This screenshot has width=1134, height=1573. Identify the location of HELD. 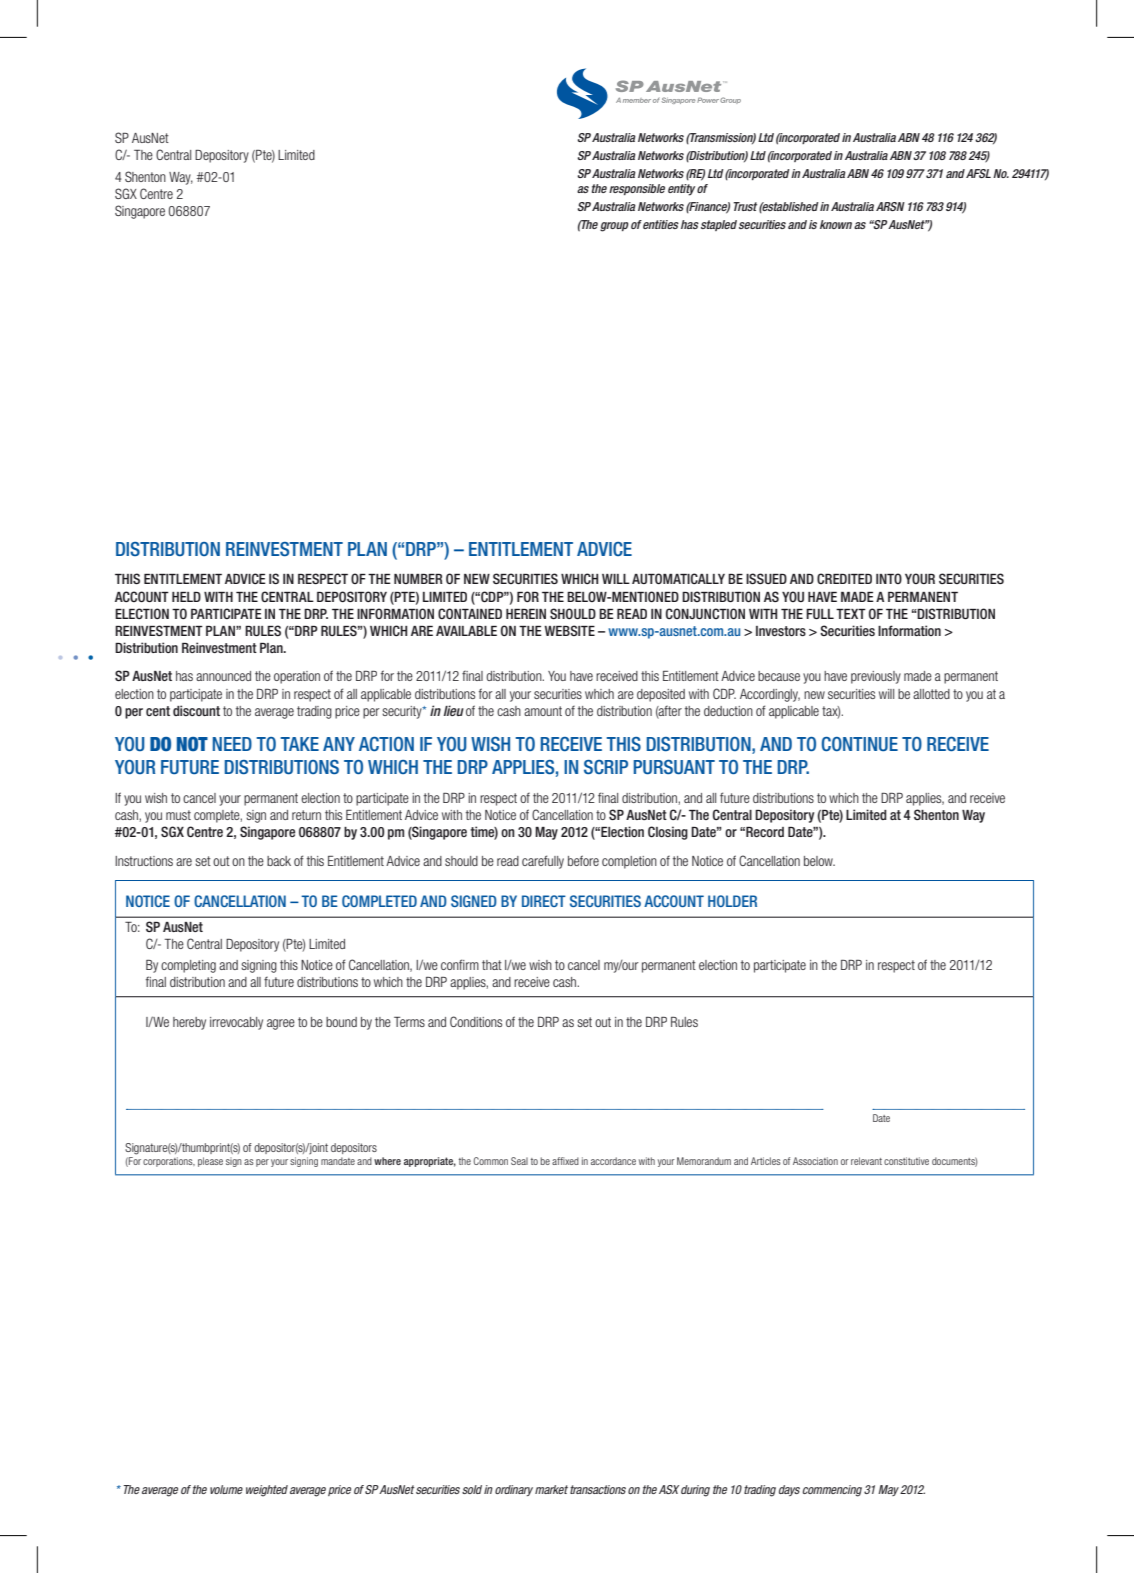
(186, 597).
